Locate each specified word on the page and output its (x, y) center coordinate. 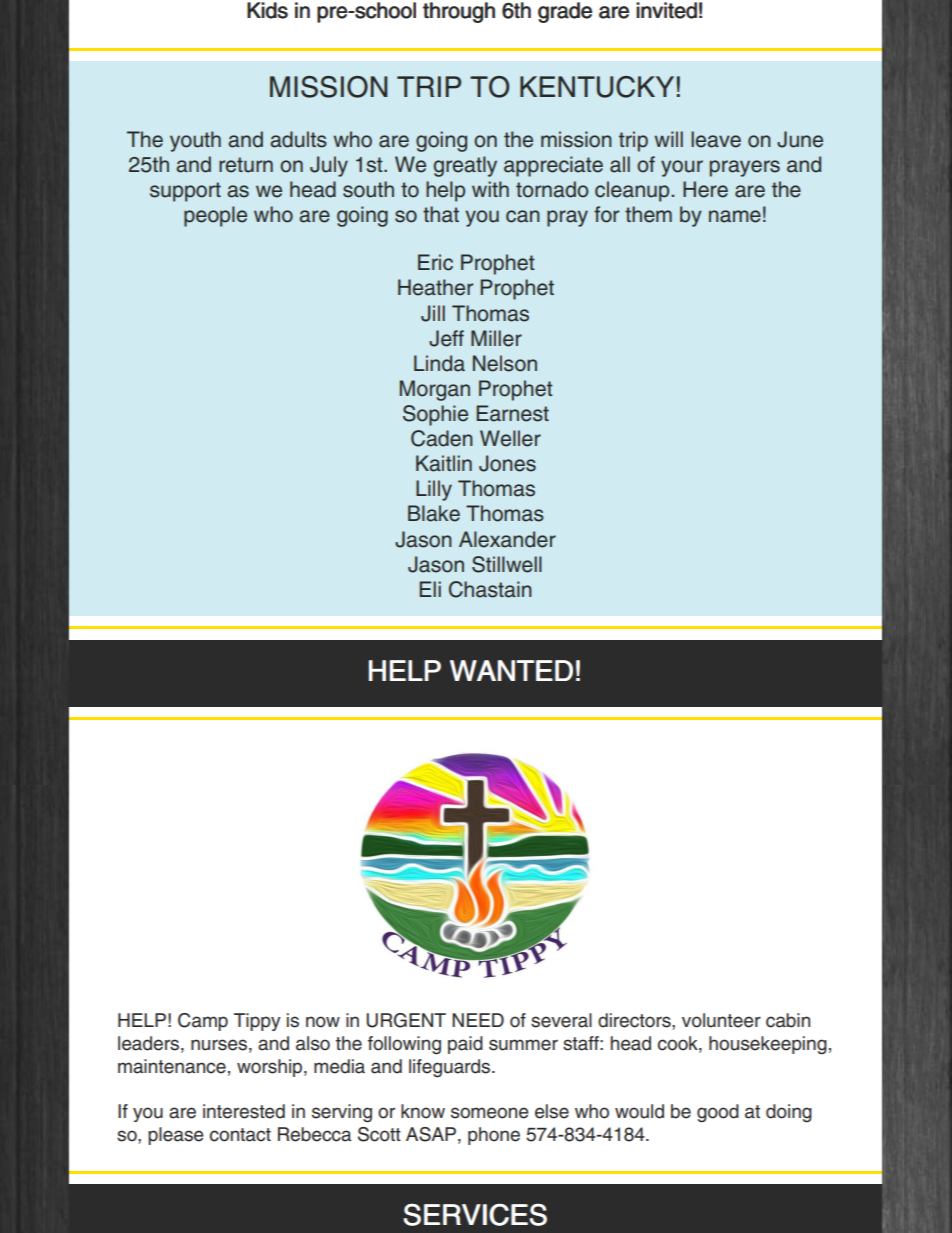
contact (240, 1135)
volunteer (721, 1020)
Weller (510, 438)
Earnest (512, 413)
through (459, 12)
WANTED (511, 670)
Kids (267, 10)
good (718, 1113)
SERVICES (475, 1214)
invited (666, 10)
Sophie (435, 415)
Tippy (257, 1022)
